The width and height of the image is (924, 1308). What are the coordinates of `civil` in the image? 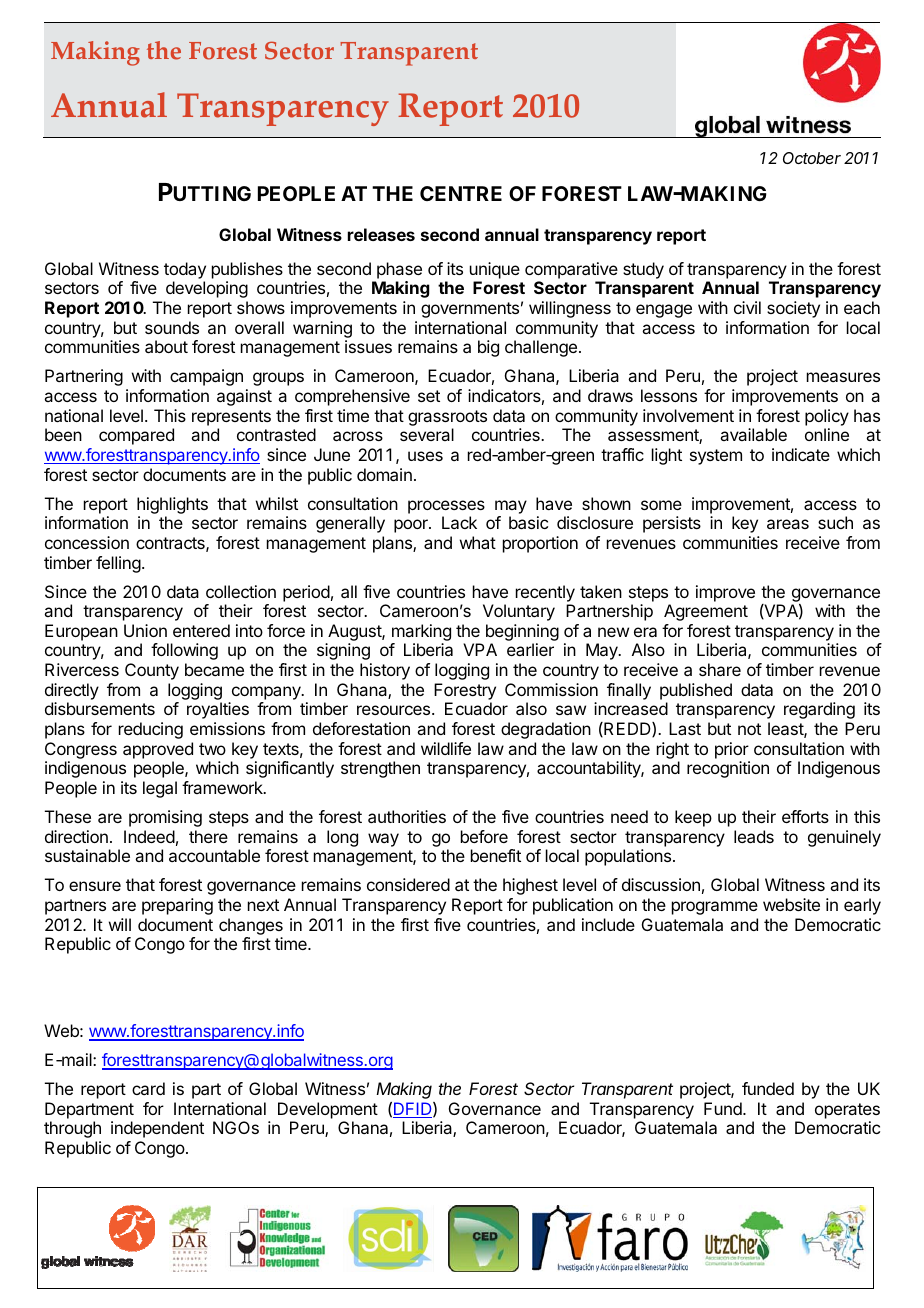 It's located at (747, 307).
